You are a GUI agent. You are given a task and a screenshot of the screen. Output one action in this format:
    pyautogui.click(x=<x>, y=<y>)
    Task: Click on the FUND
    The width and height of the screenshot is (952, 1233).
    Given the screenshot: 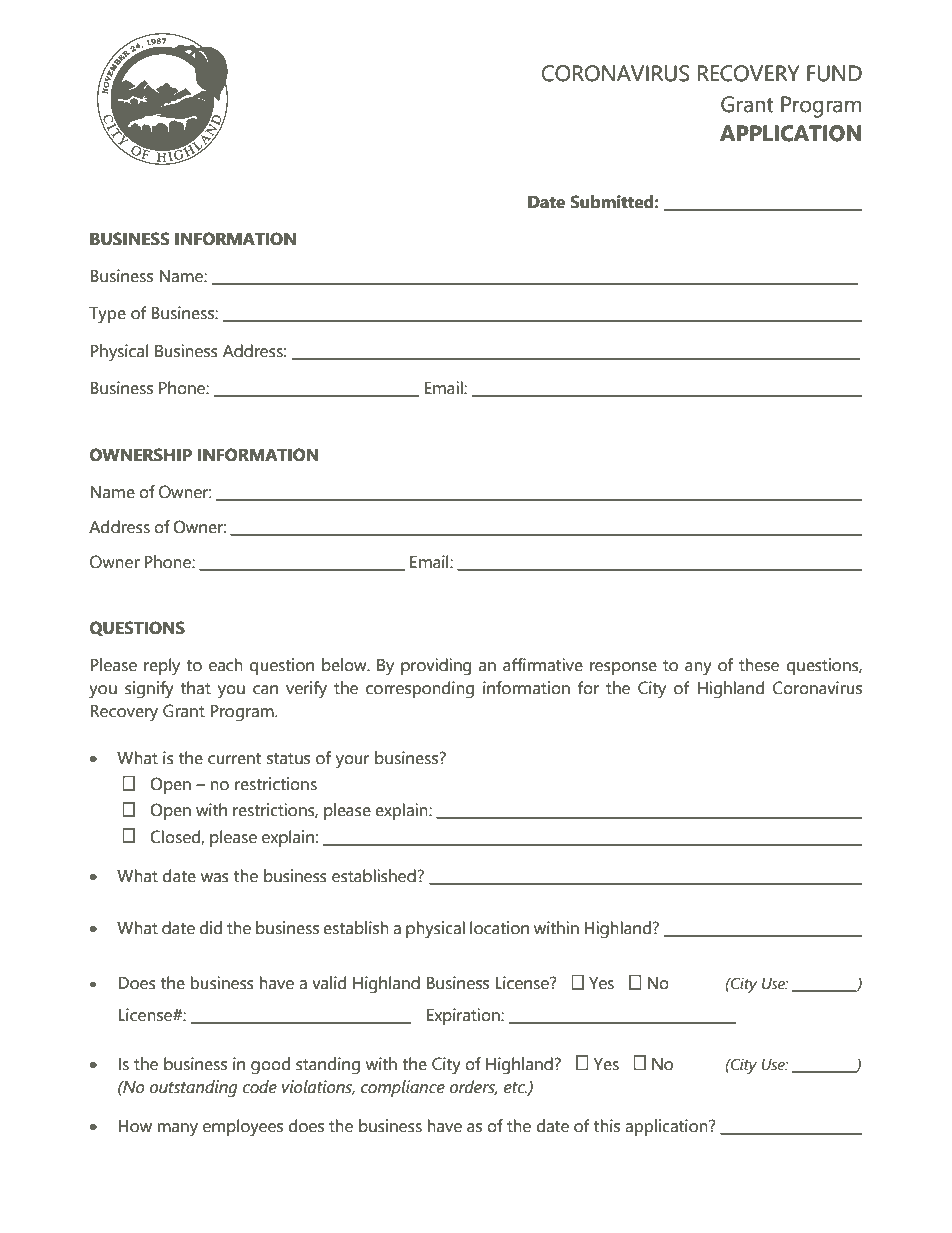 What is the action you would take?
    pyautogui.click(x=834, y=73)
